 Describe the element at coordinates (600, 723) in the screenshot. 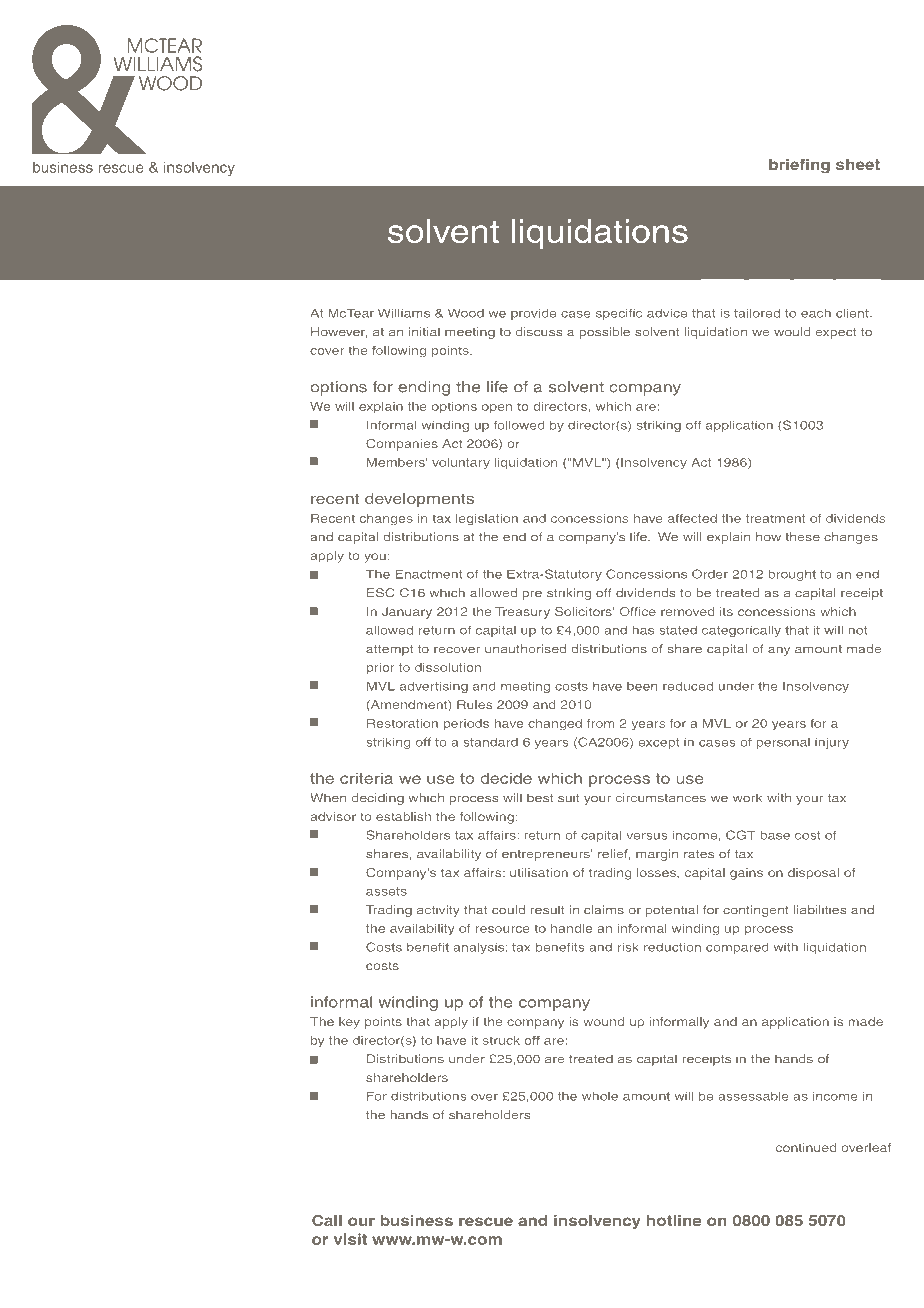

I see `from` at that location.
